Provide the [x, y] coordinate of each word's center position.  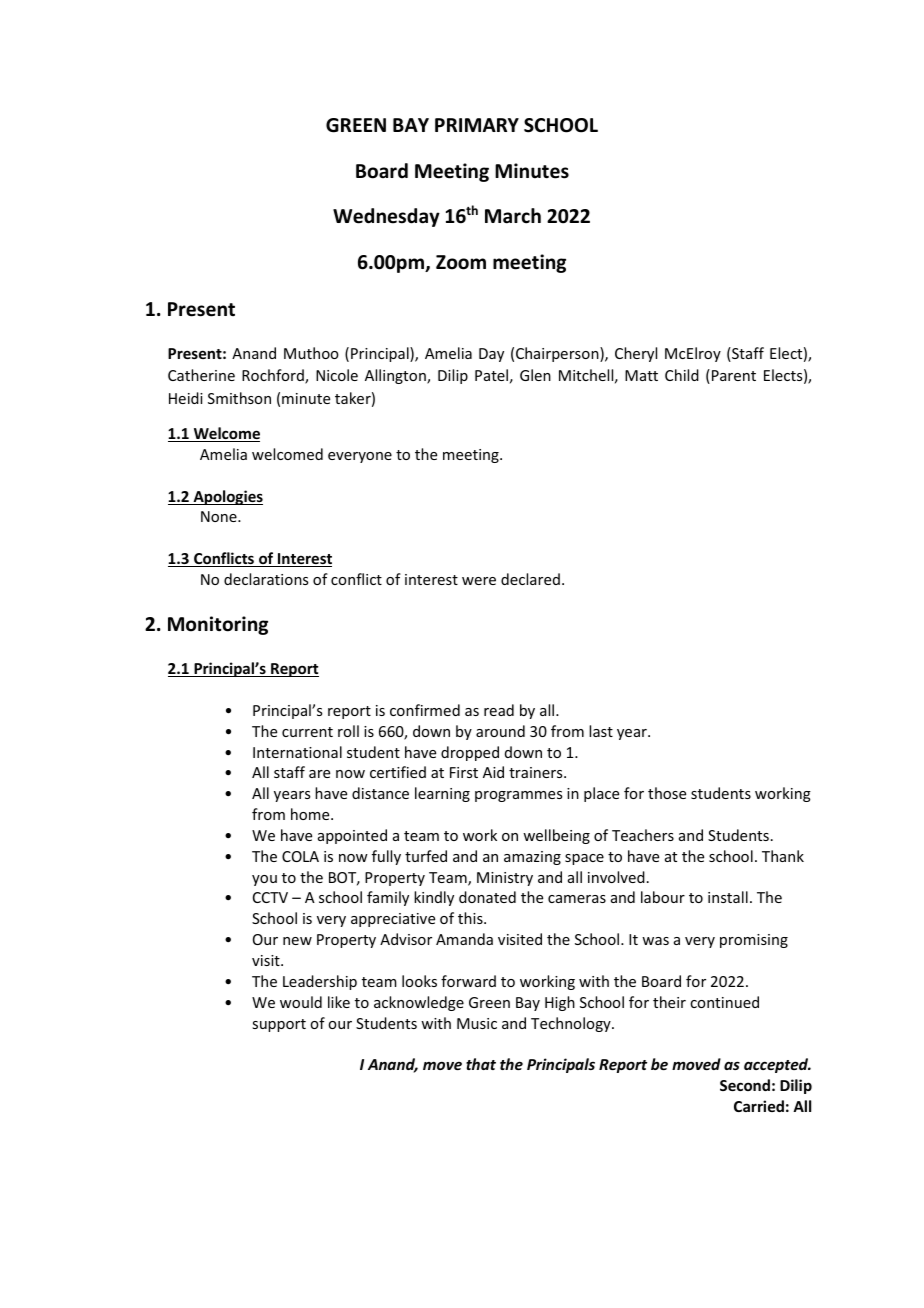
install [728, 897]
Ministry [505, 879]
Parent [732, 376]
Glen [535, 375]
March [513, 216]
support [279, 1025]
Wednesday [386, 217]
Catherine [201, 375]
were [479, 581]
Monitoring [218, 625]
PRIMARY [477, 125]
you [264, 880]
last [601, 731]
